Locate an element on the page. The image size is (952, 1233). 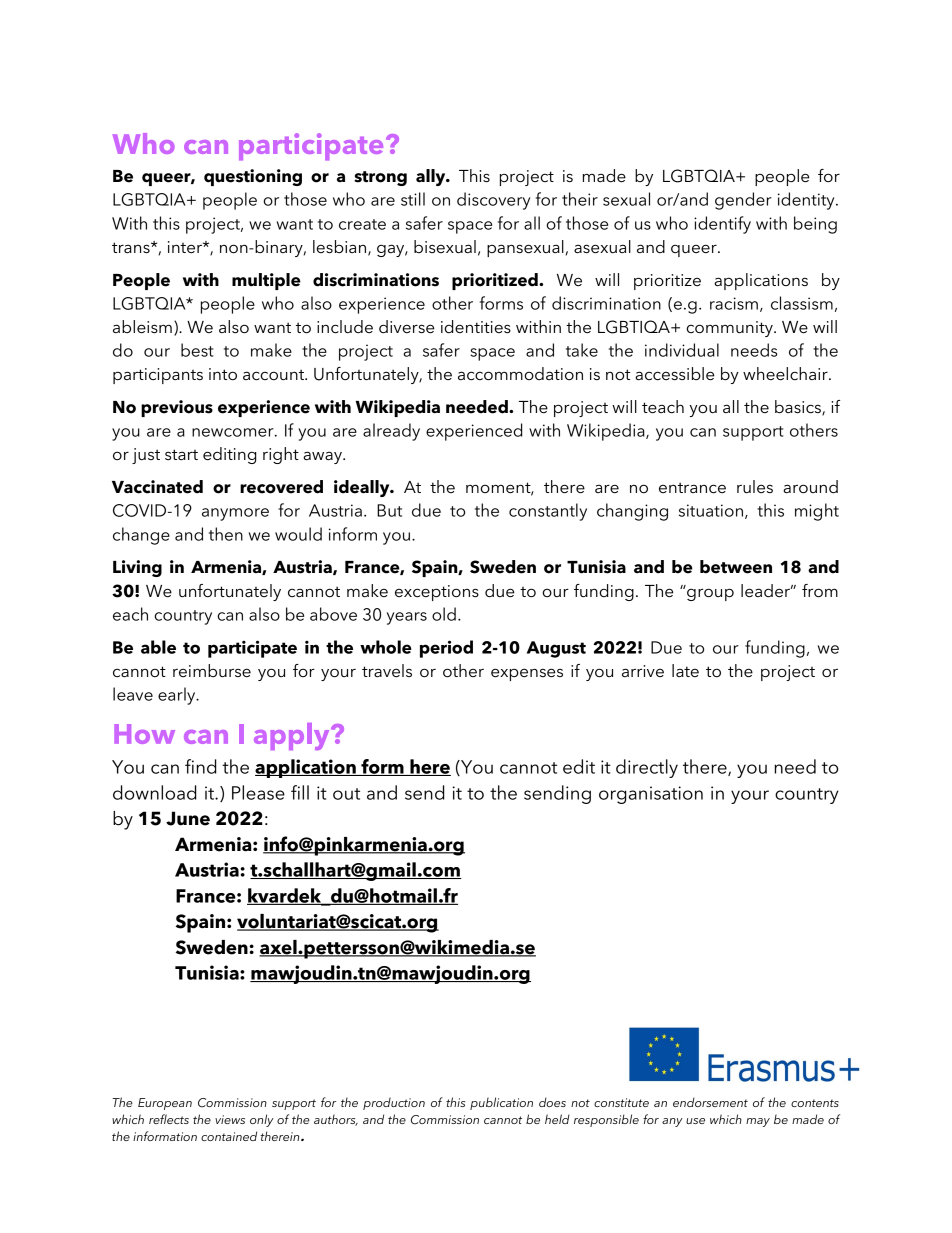
period is located at coordinates (446, 649).
